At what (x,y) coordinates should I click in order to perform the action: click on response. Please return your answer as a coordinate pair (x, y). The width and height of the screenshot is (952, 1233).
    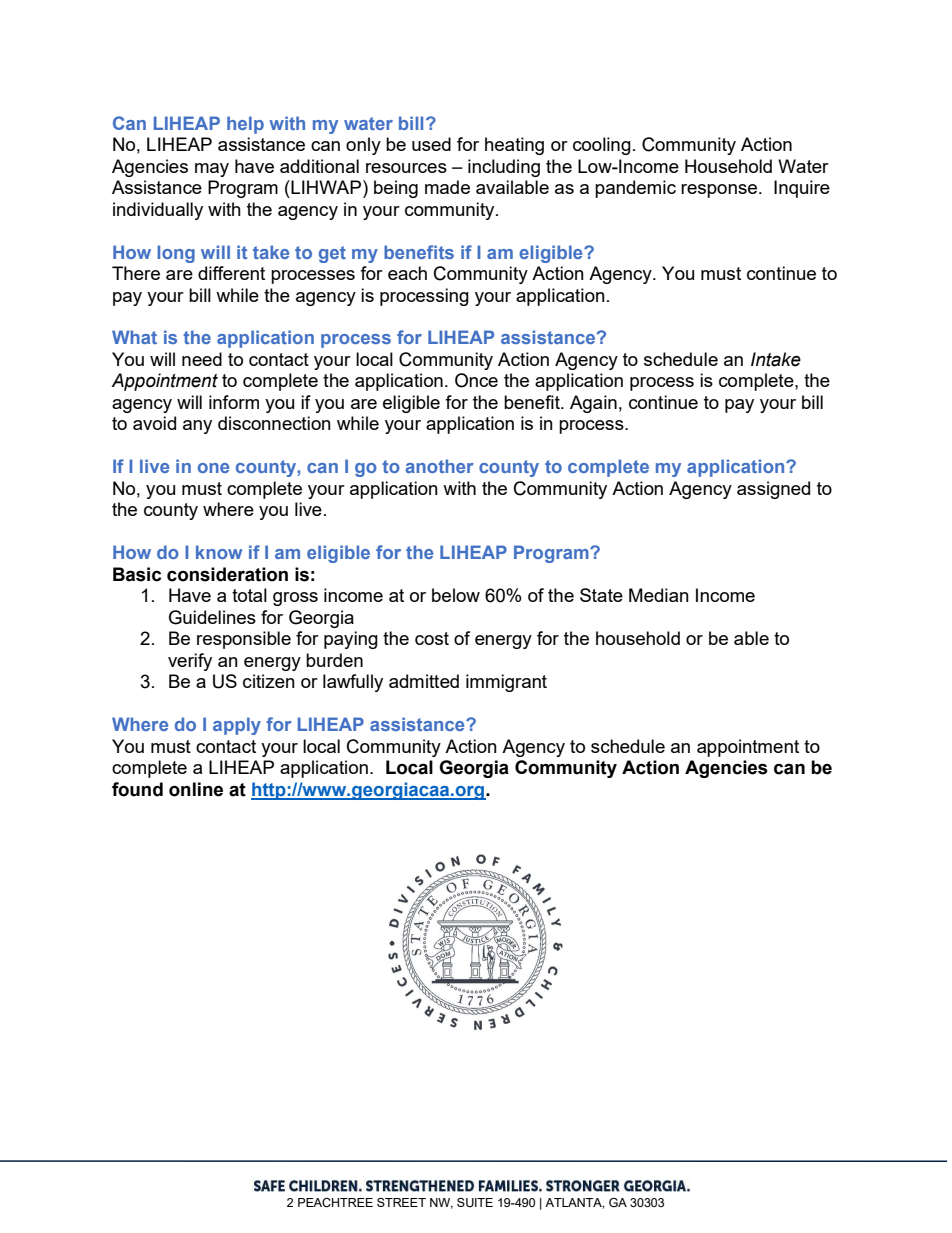
    Looking at the image, I should click on (719, 191).
